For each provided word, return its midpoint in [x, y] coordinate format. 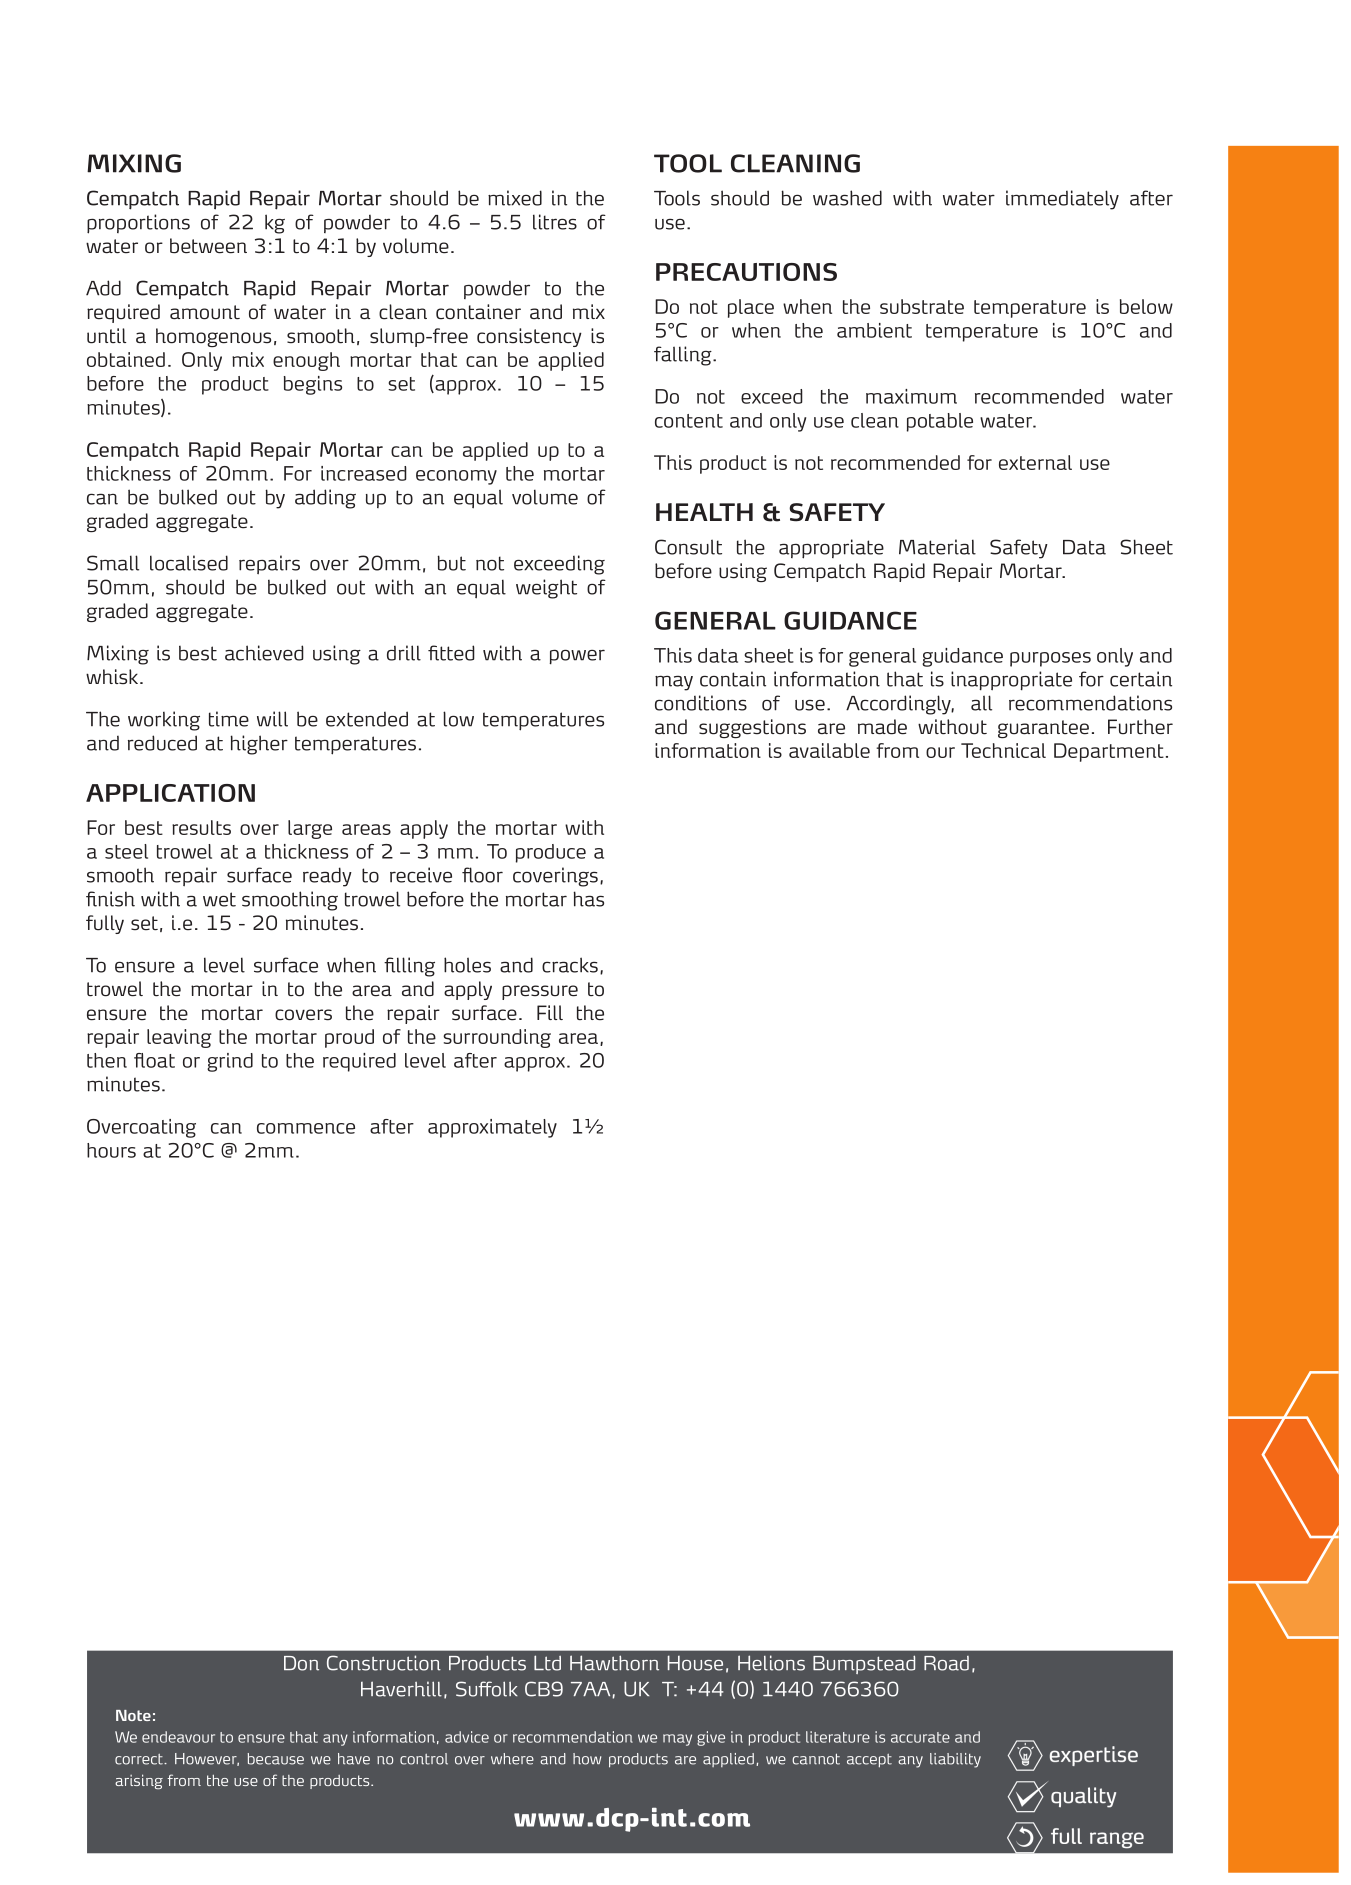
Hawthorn [614, 1663]
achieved [264, 653]
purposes [1050, 659]
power [577, 657]
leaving [179, 1038]
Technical [1003, 750]
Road [946, 1663]
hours [111, 1150]
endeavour [178, 1737]
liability [955, 1760]
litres [555, 222]
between [208, 246]
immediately [1062, 200]
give [711, 1738]
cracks [570, 965]
